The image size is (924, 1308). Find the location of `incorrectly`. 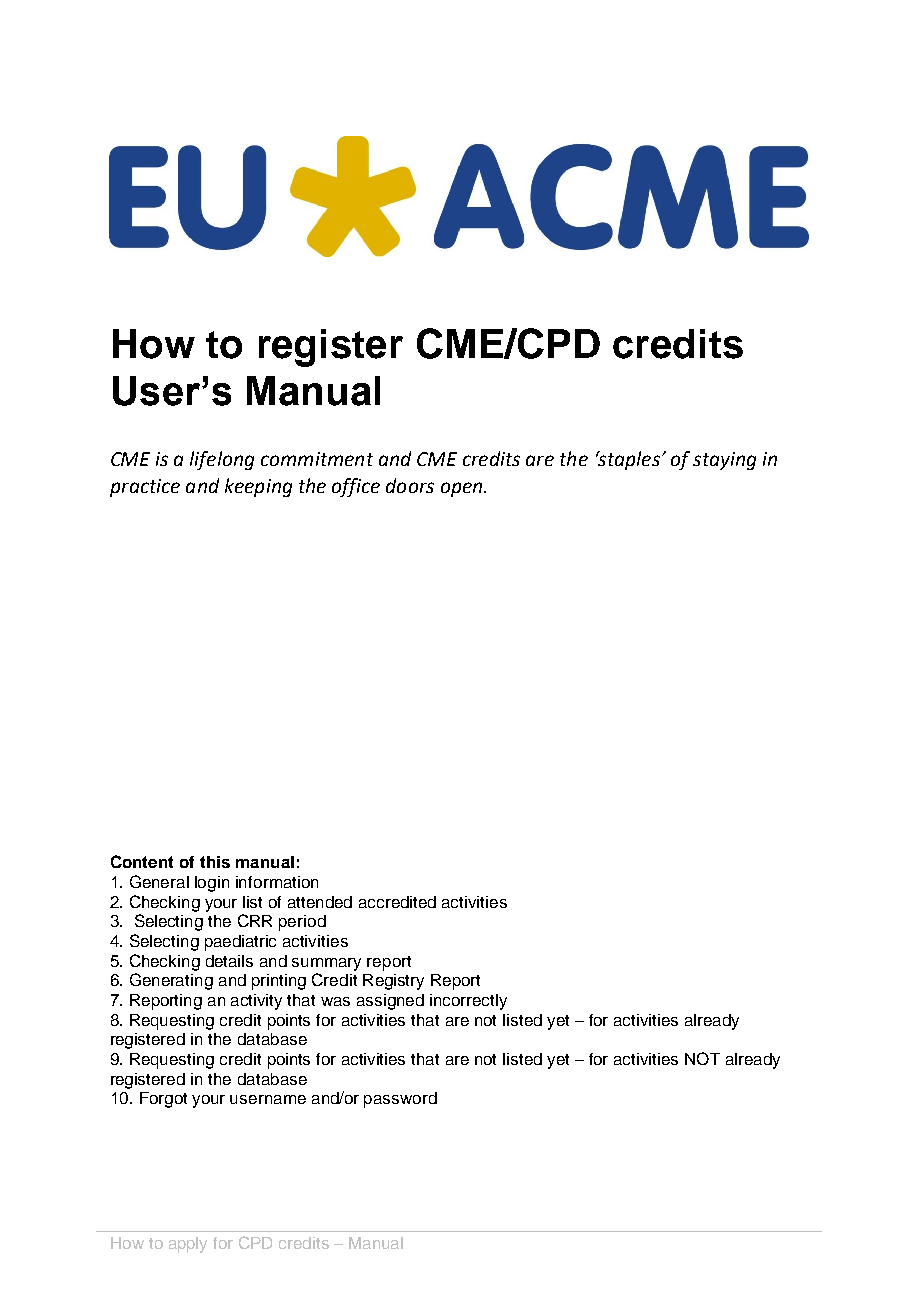

incorrectly is located at coordinates (468, 1002).
